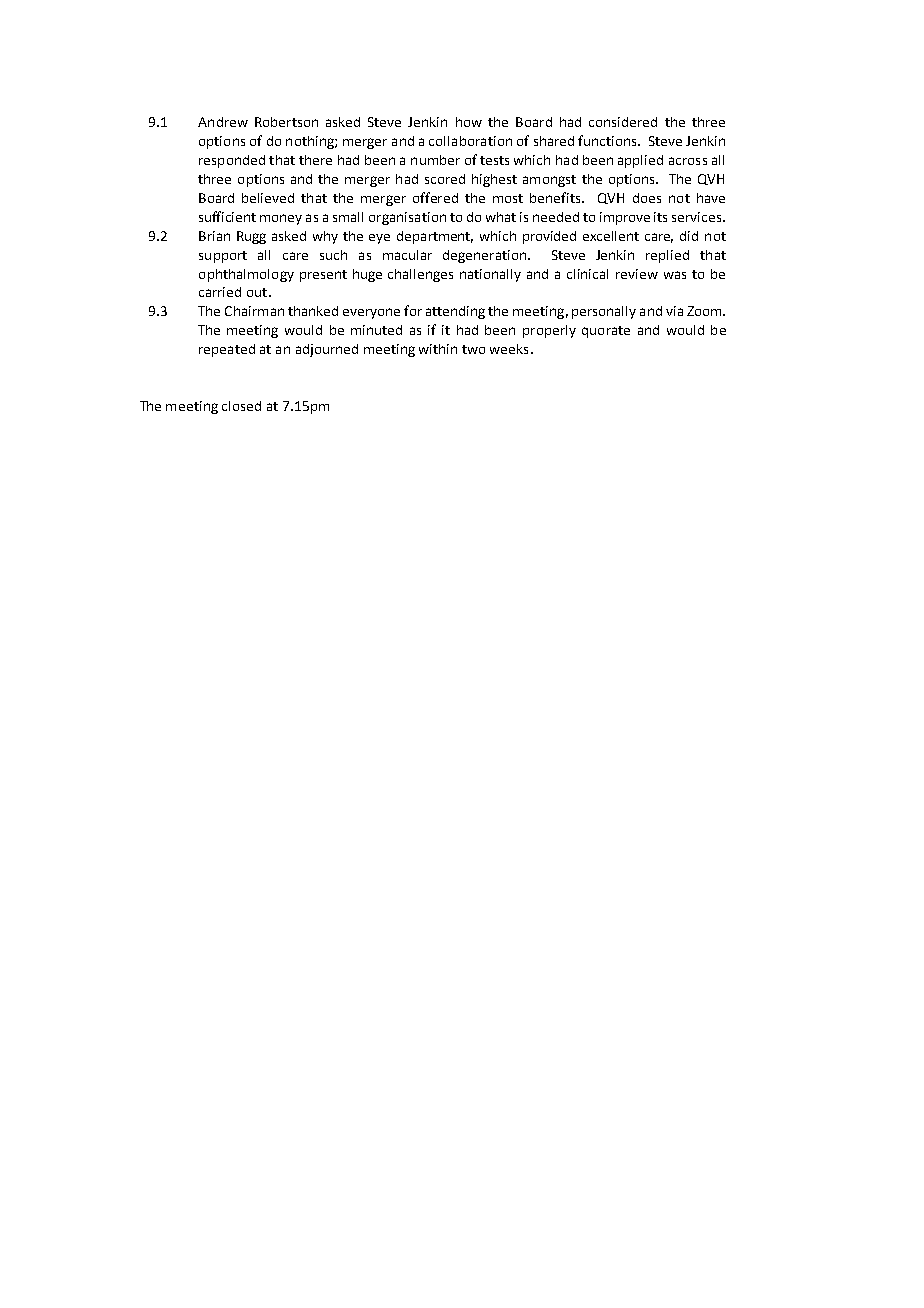 Image resolution: width=924 pixels, height=1308 pixels. Describe the element at coordinates (254, 311) in the screenshot. I see `Chairman` at that location.
